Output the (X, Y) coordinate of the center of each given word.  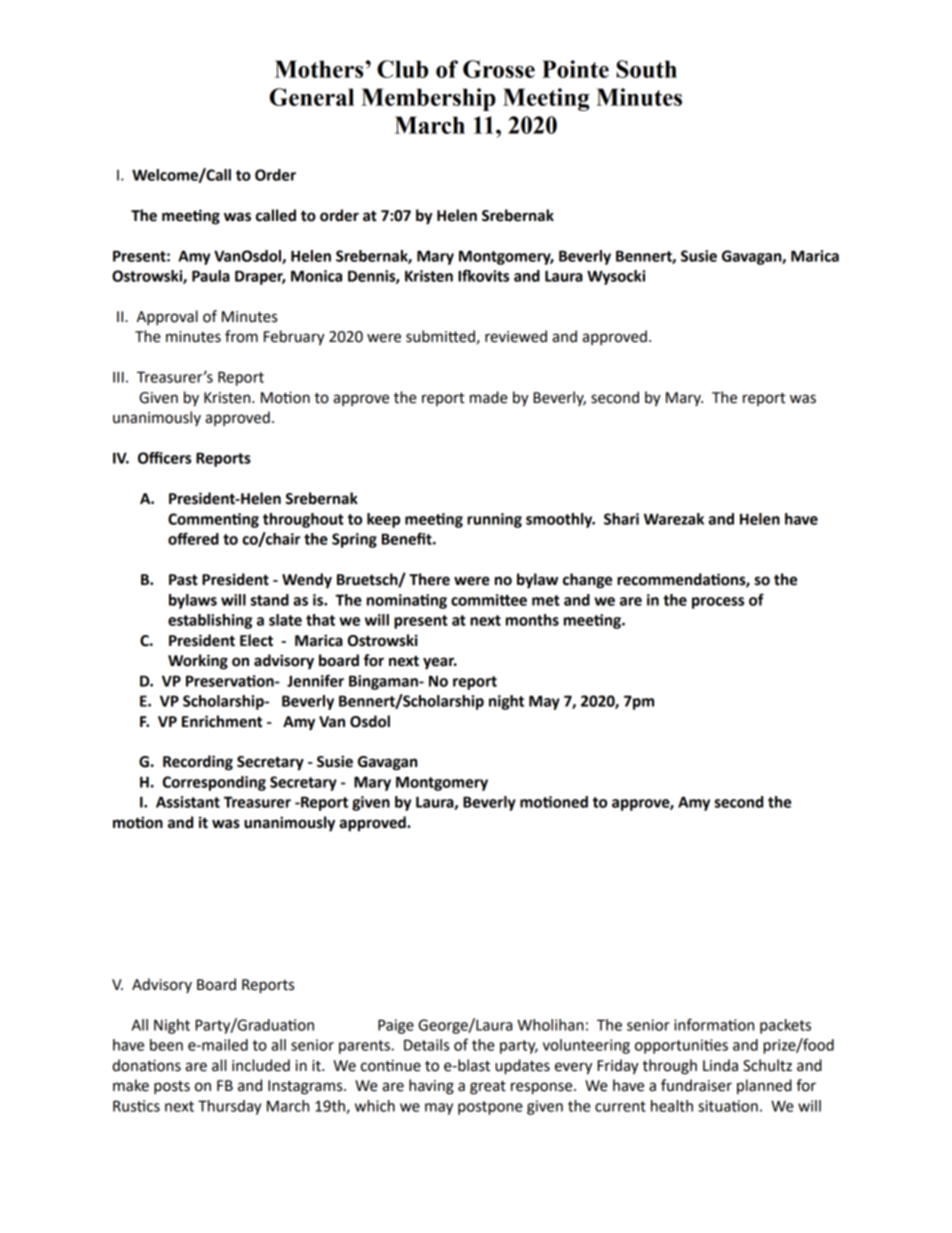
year (440, 663)
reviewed (516, 336)
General (312, 97)
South (646, 69)
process (718, 603)
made (489, 397)
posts (172, 1088)
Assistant (188, 802)
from (241, 336)
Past (183, 580)
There (429, 579)
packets (785, 1026)
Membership (428, 99)
